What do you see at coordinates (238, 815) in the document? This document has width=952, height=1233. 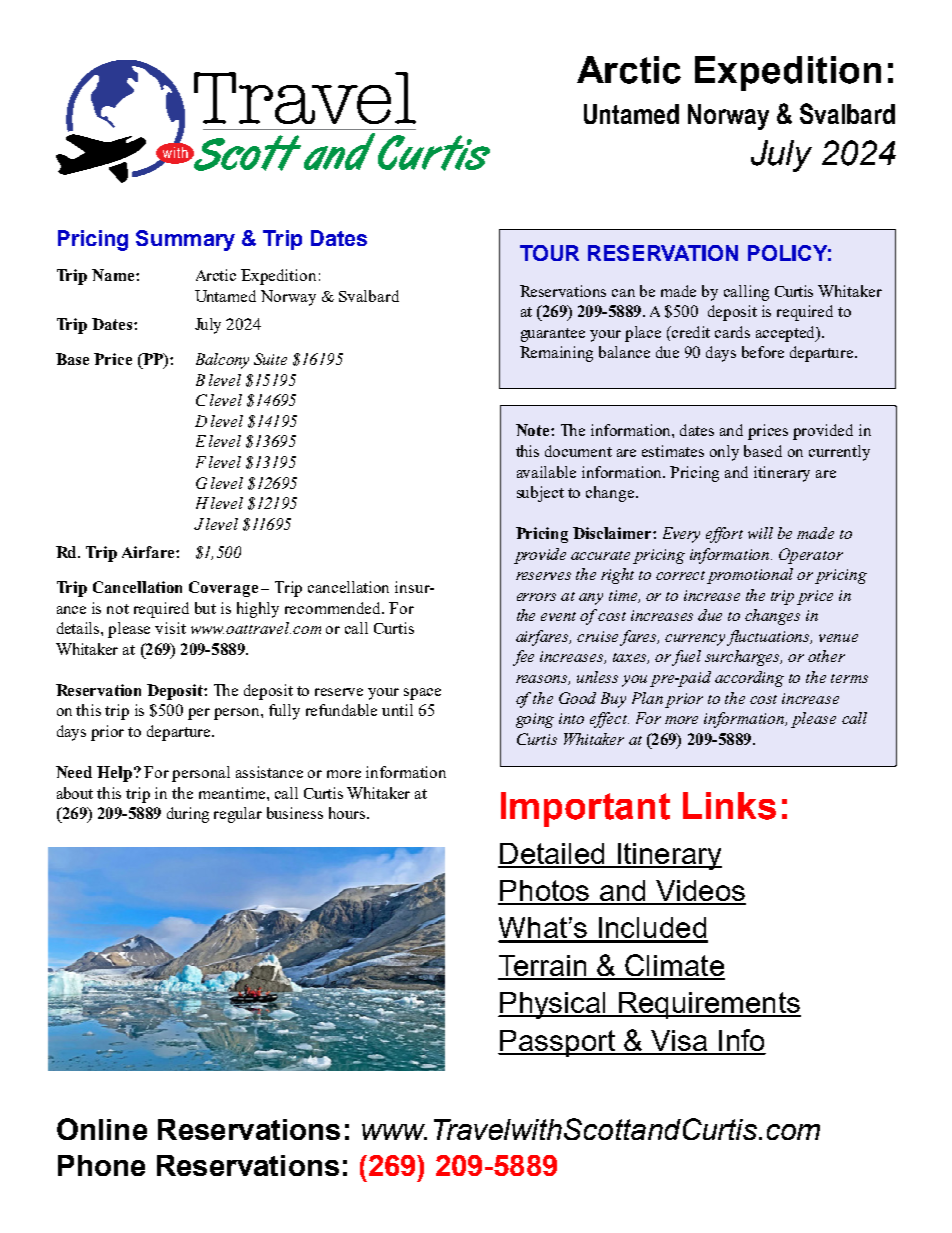 I see `regular` at bounding box center [238, 815].
